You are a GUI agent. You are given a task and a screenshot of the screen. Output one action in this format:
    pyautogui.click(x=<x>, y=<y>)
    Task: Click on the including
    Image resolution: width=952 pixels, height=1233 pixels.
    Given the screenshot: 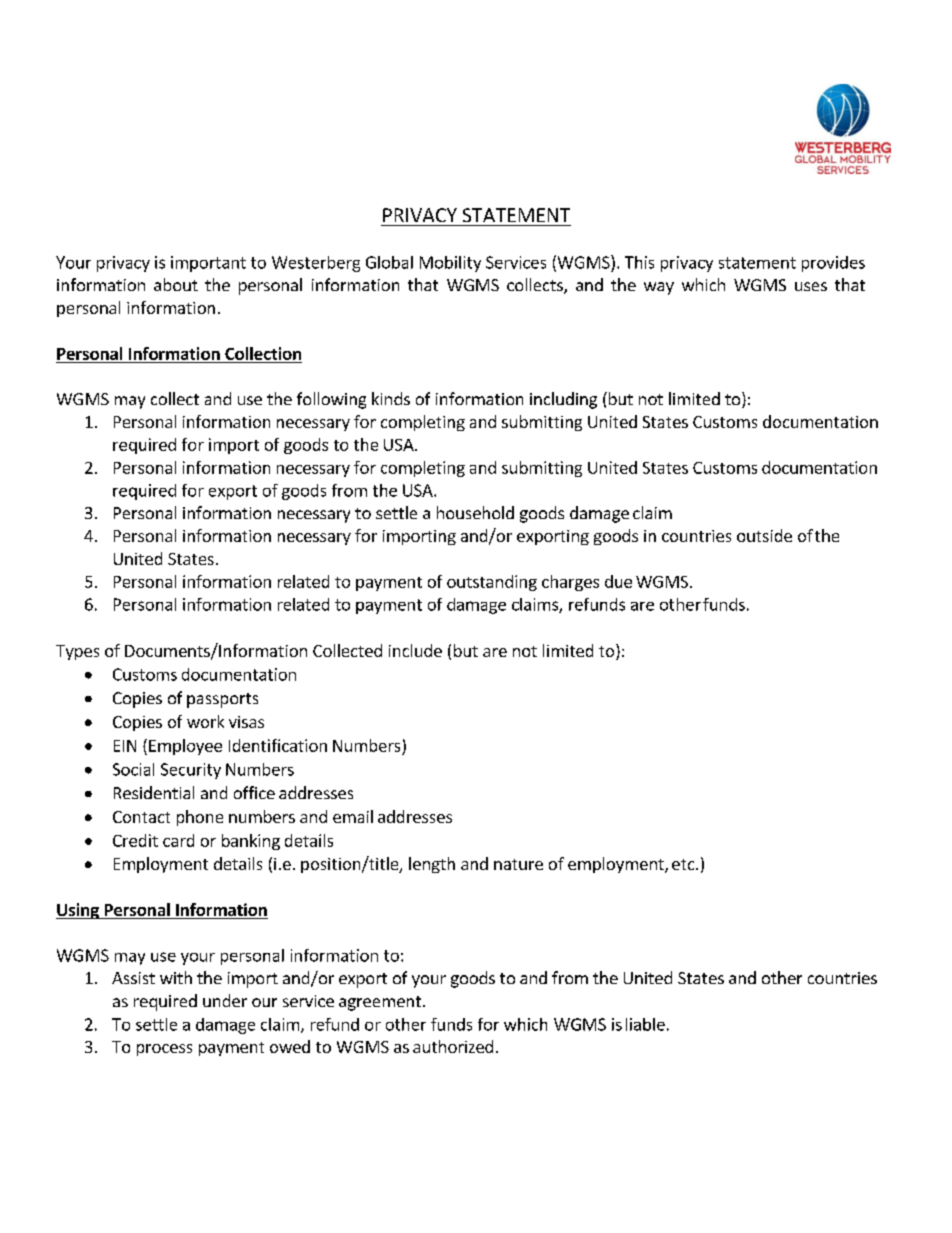 What is the action you would take?
    pyautogui.click(x=563, y=400)
